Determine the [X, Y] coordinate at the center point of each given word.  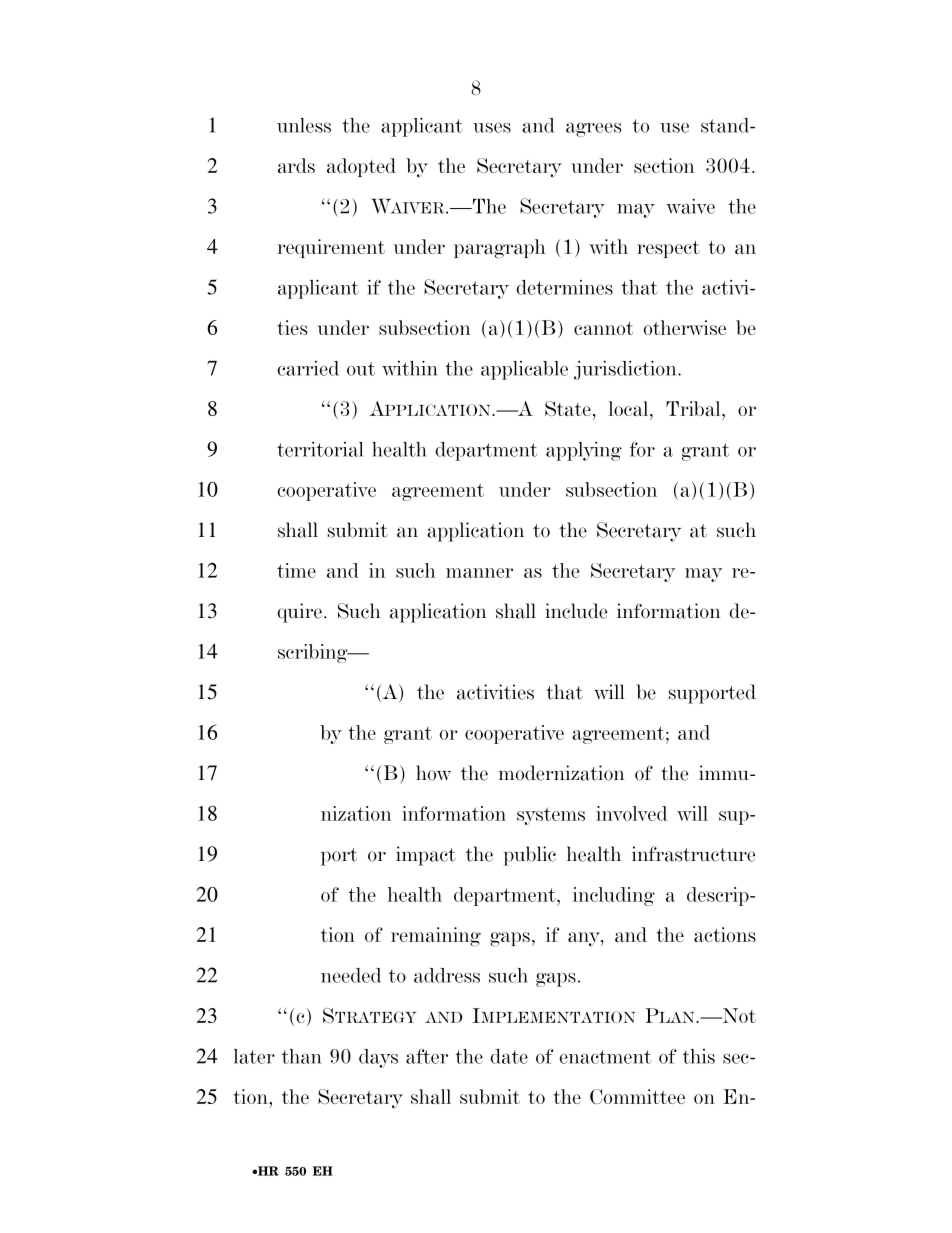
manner [479, 573]
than [301, 1056]
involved [631, 813]
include [576, 611]
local [630, 408]
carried [308, 368]
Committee [637, 1096]
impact [426, 856]
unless [304, 125]
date [509, 1056]
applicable [524, 370]
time [296, 570]
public [530, 856]
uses [492, 128]
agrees [594, 130]
